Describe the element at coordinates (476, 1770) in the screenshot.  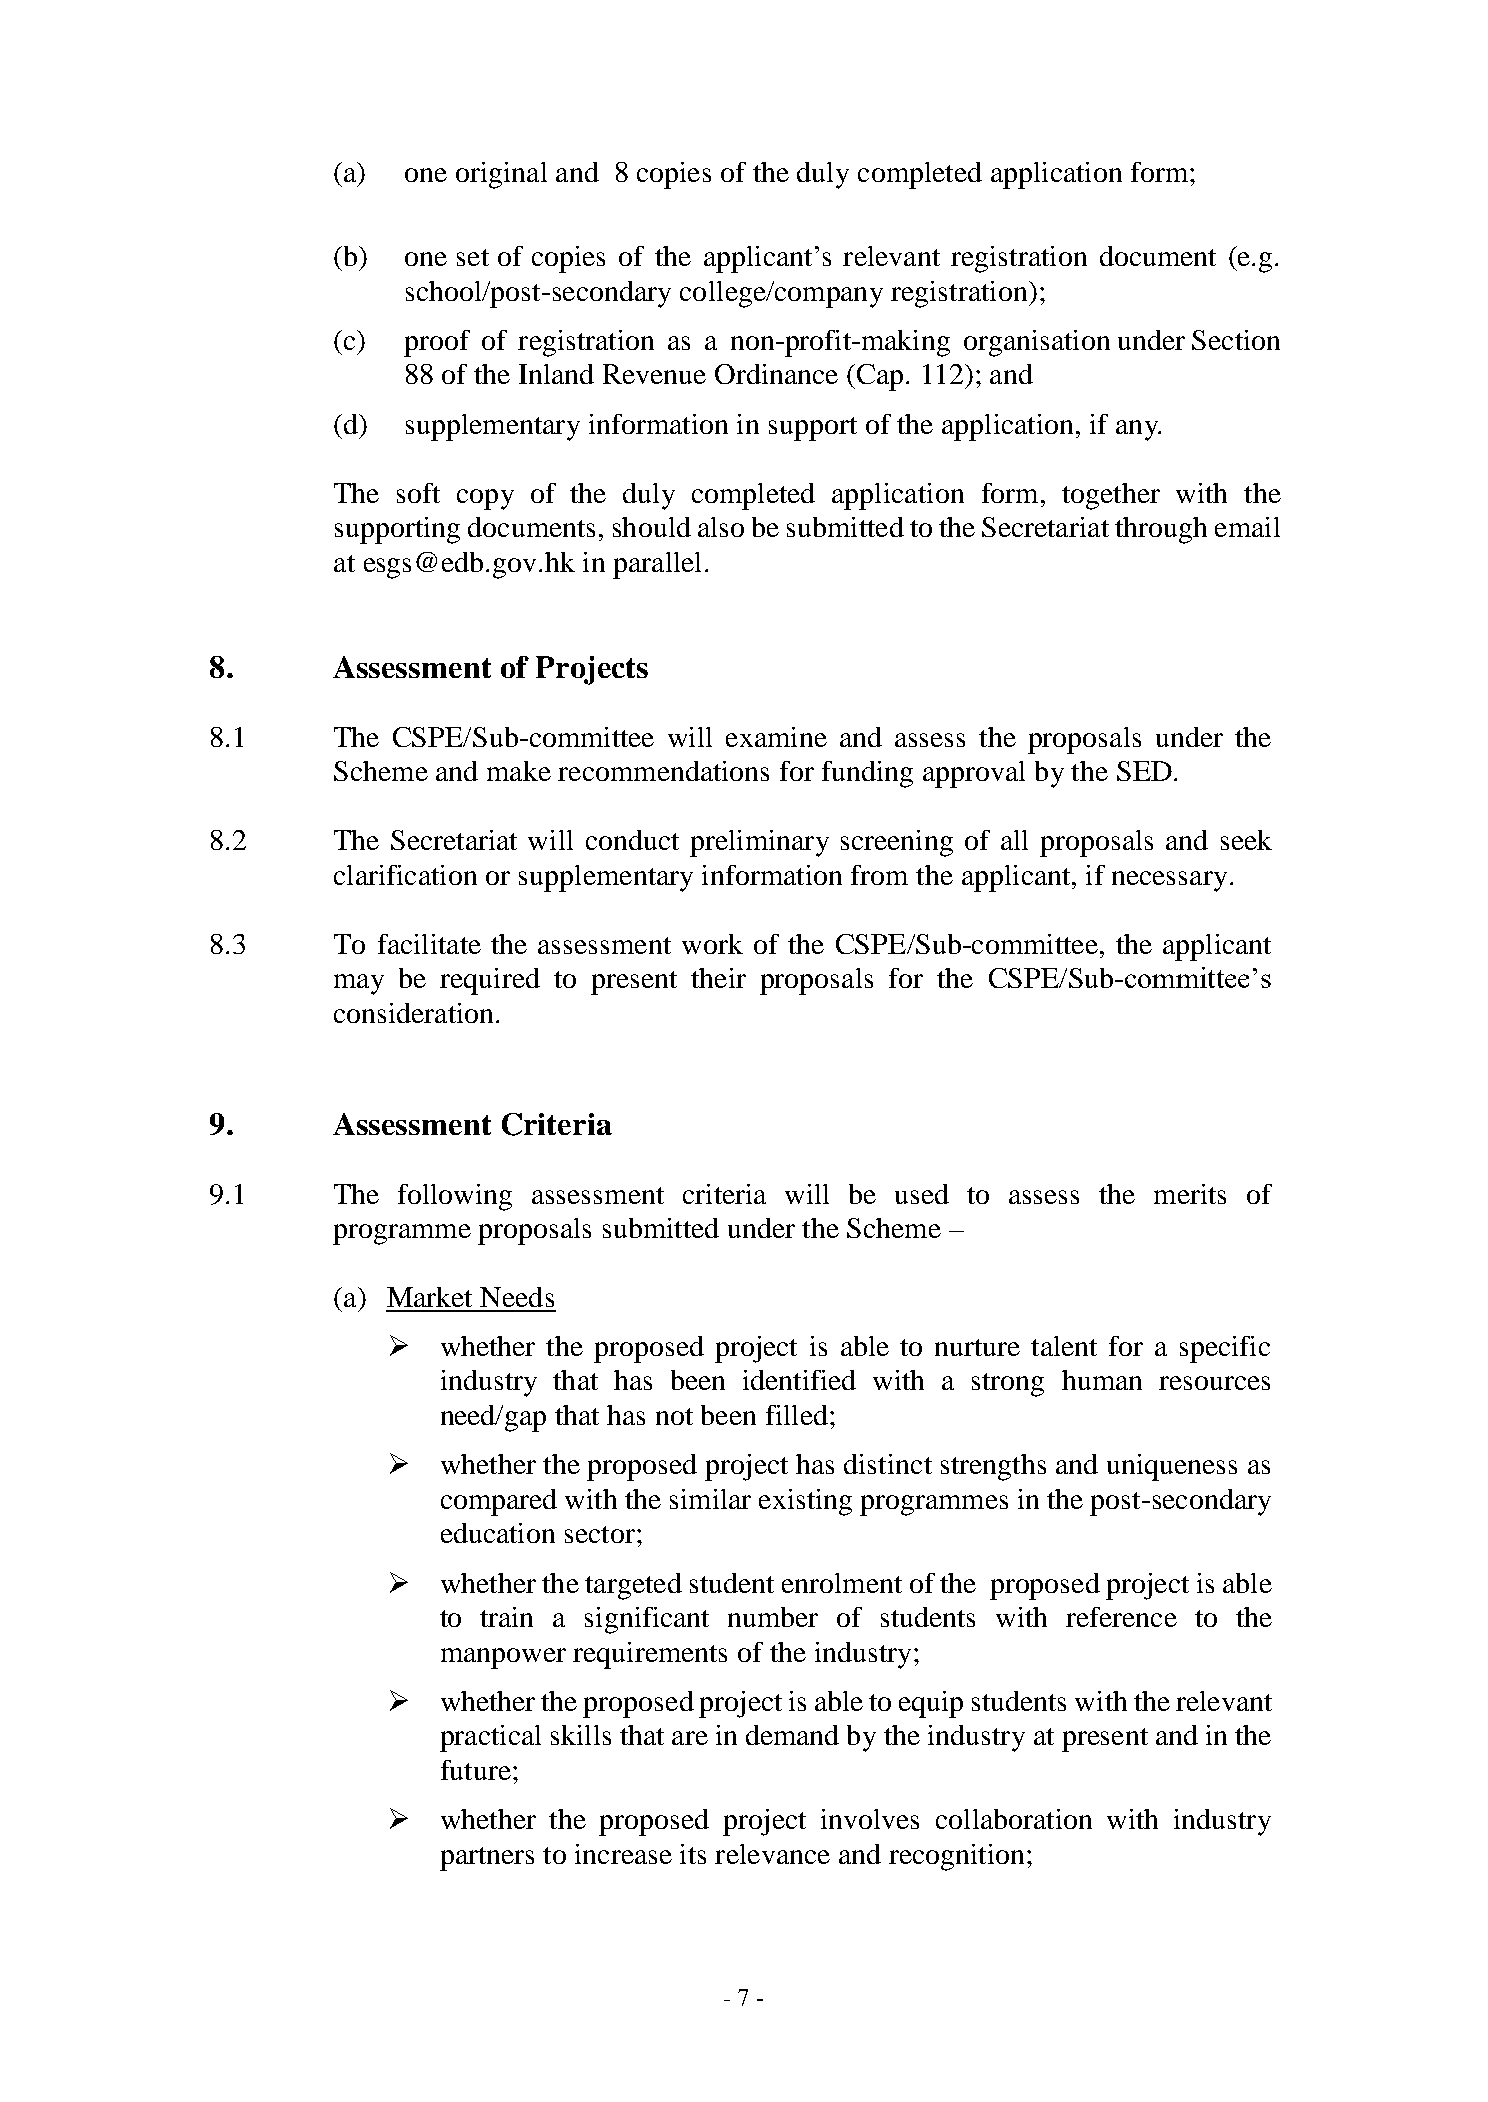
I see `future` at that location.
